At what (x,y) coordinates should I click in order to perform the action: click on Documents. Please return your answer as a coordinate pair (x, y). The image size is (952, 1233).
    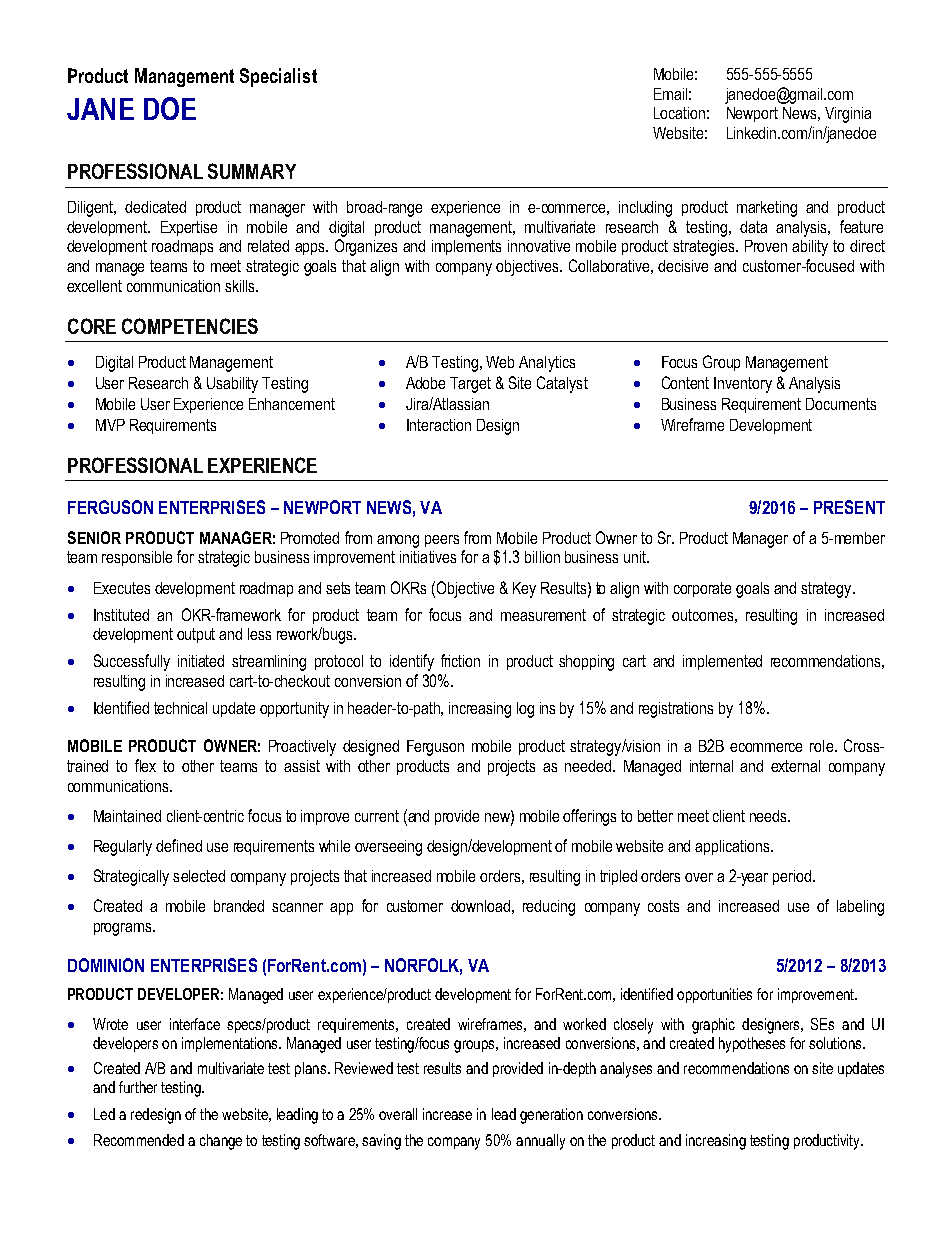
    Looking at the image, I should click on (841, 404).
